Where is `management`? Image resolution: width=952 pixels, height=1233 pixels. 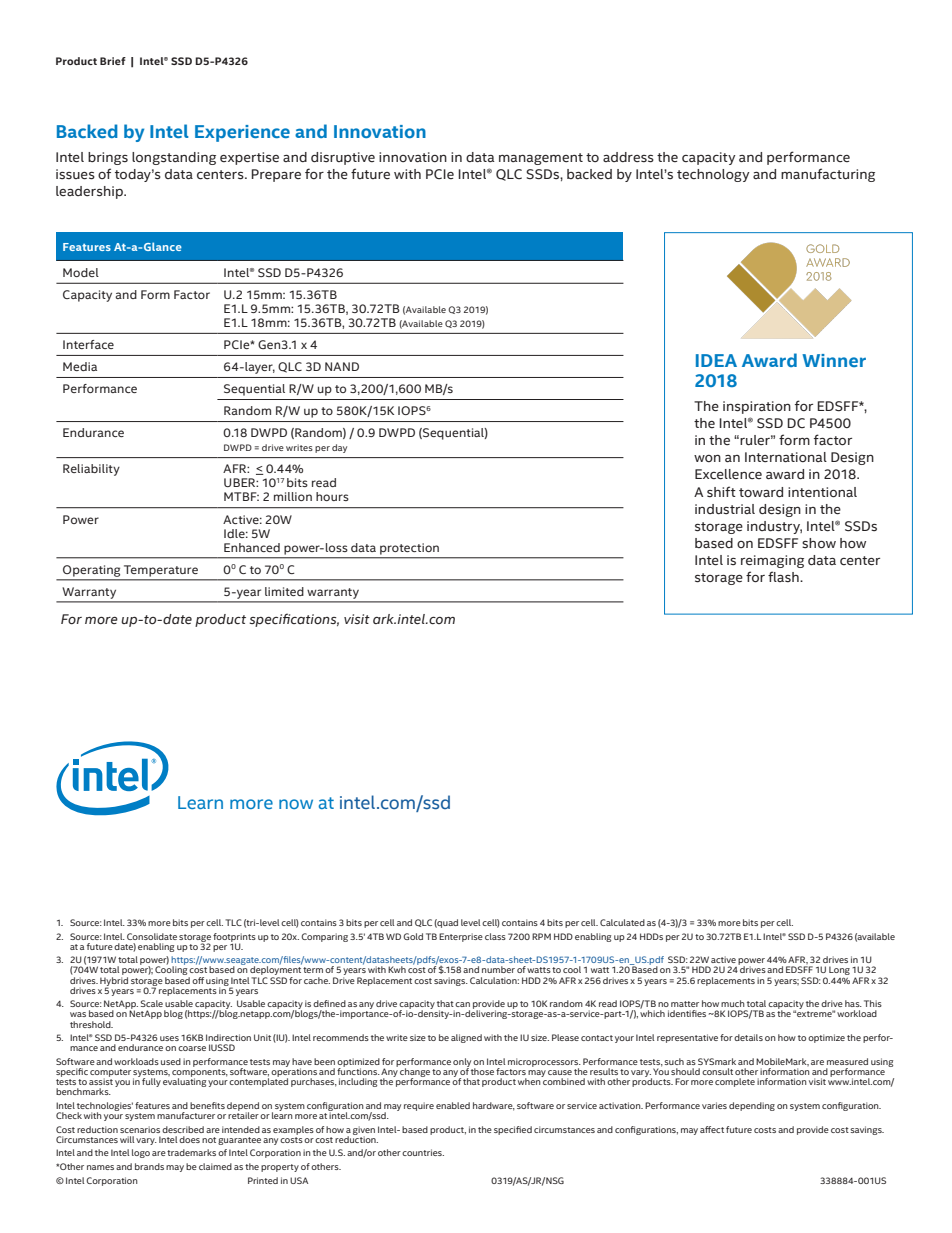
management is located at coordinates (541, 159).
